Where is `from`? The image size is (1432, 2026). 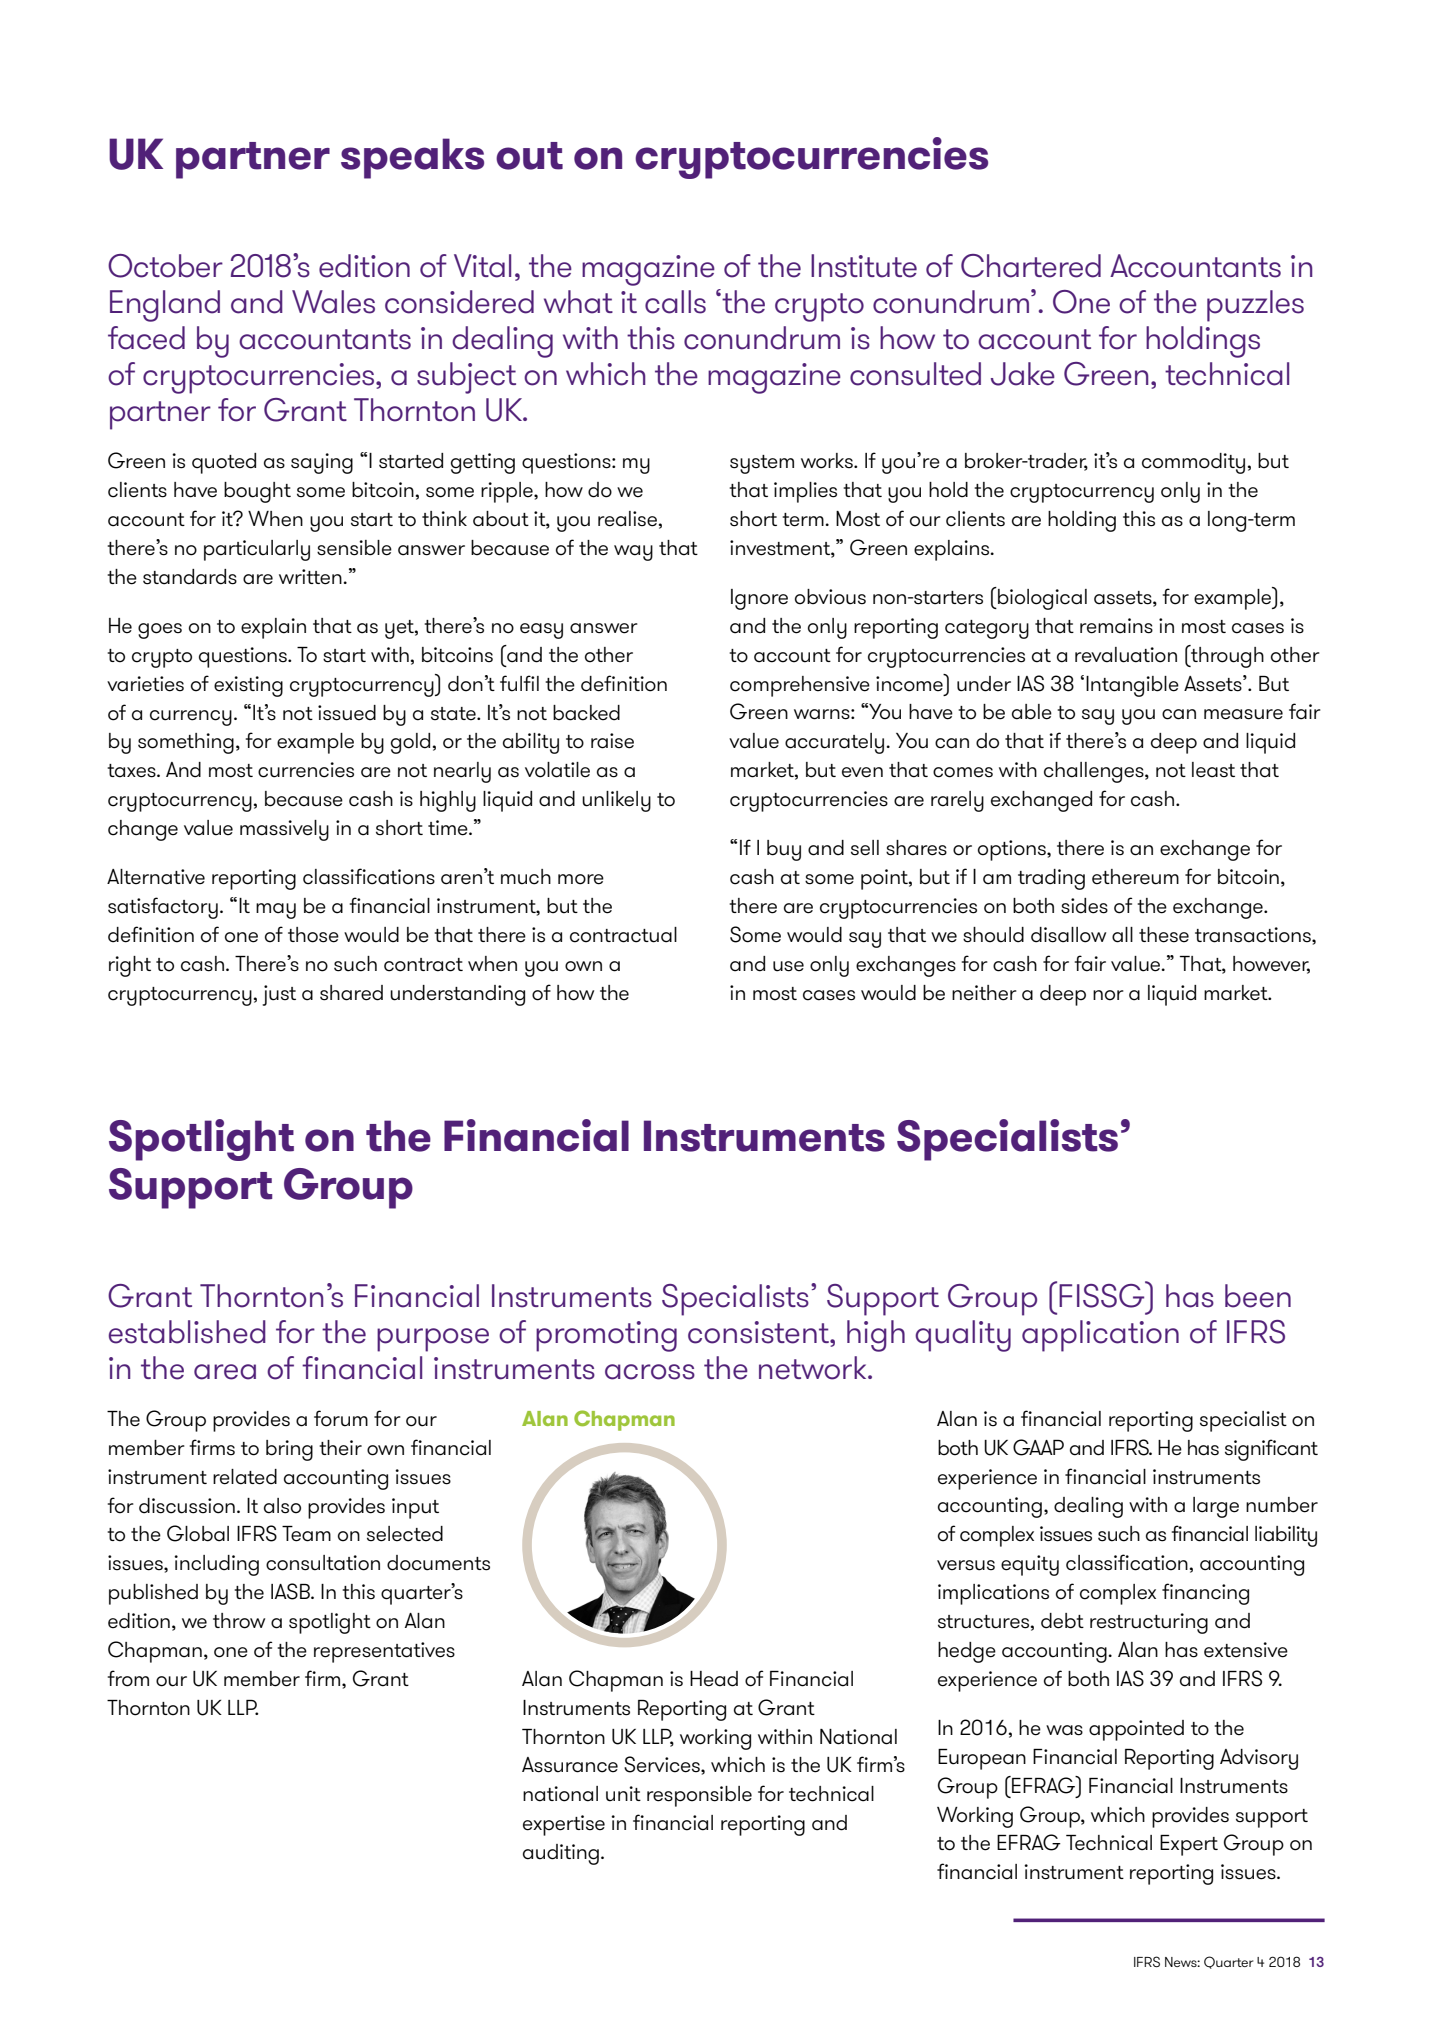 from is located at coordinates (128, 1678).
